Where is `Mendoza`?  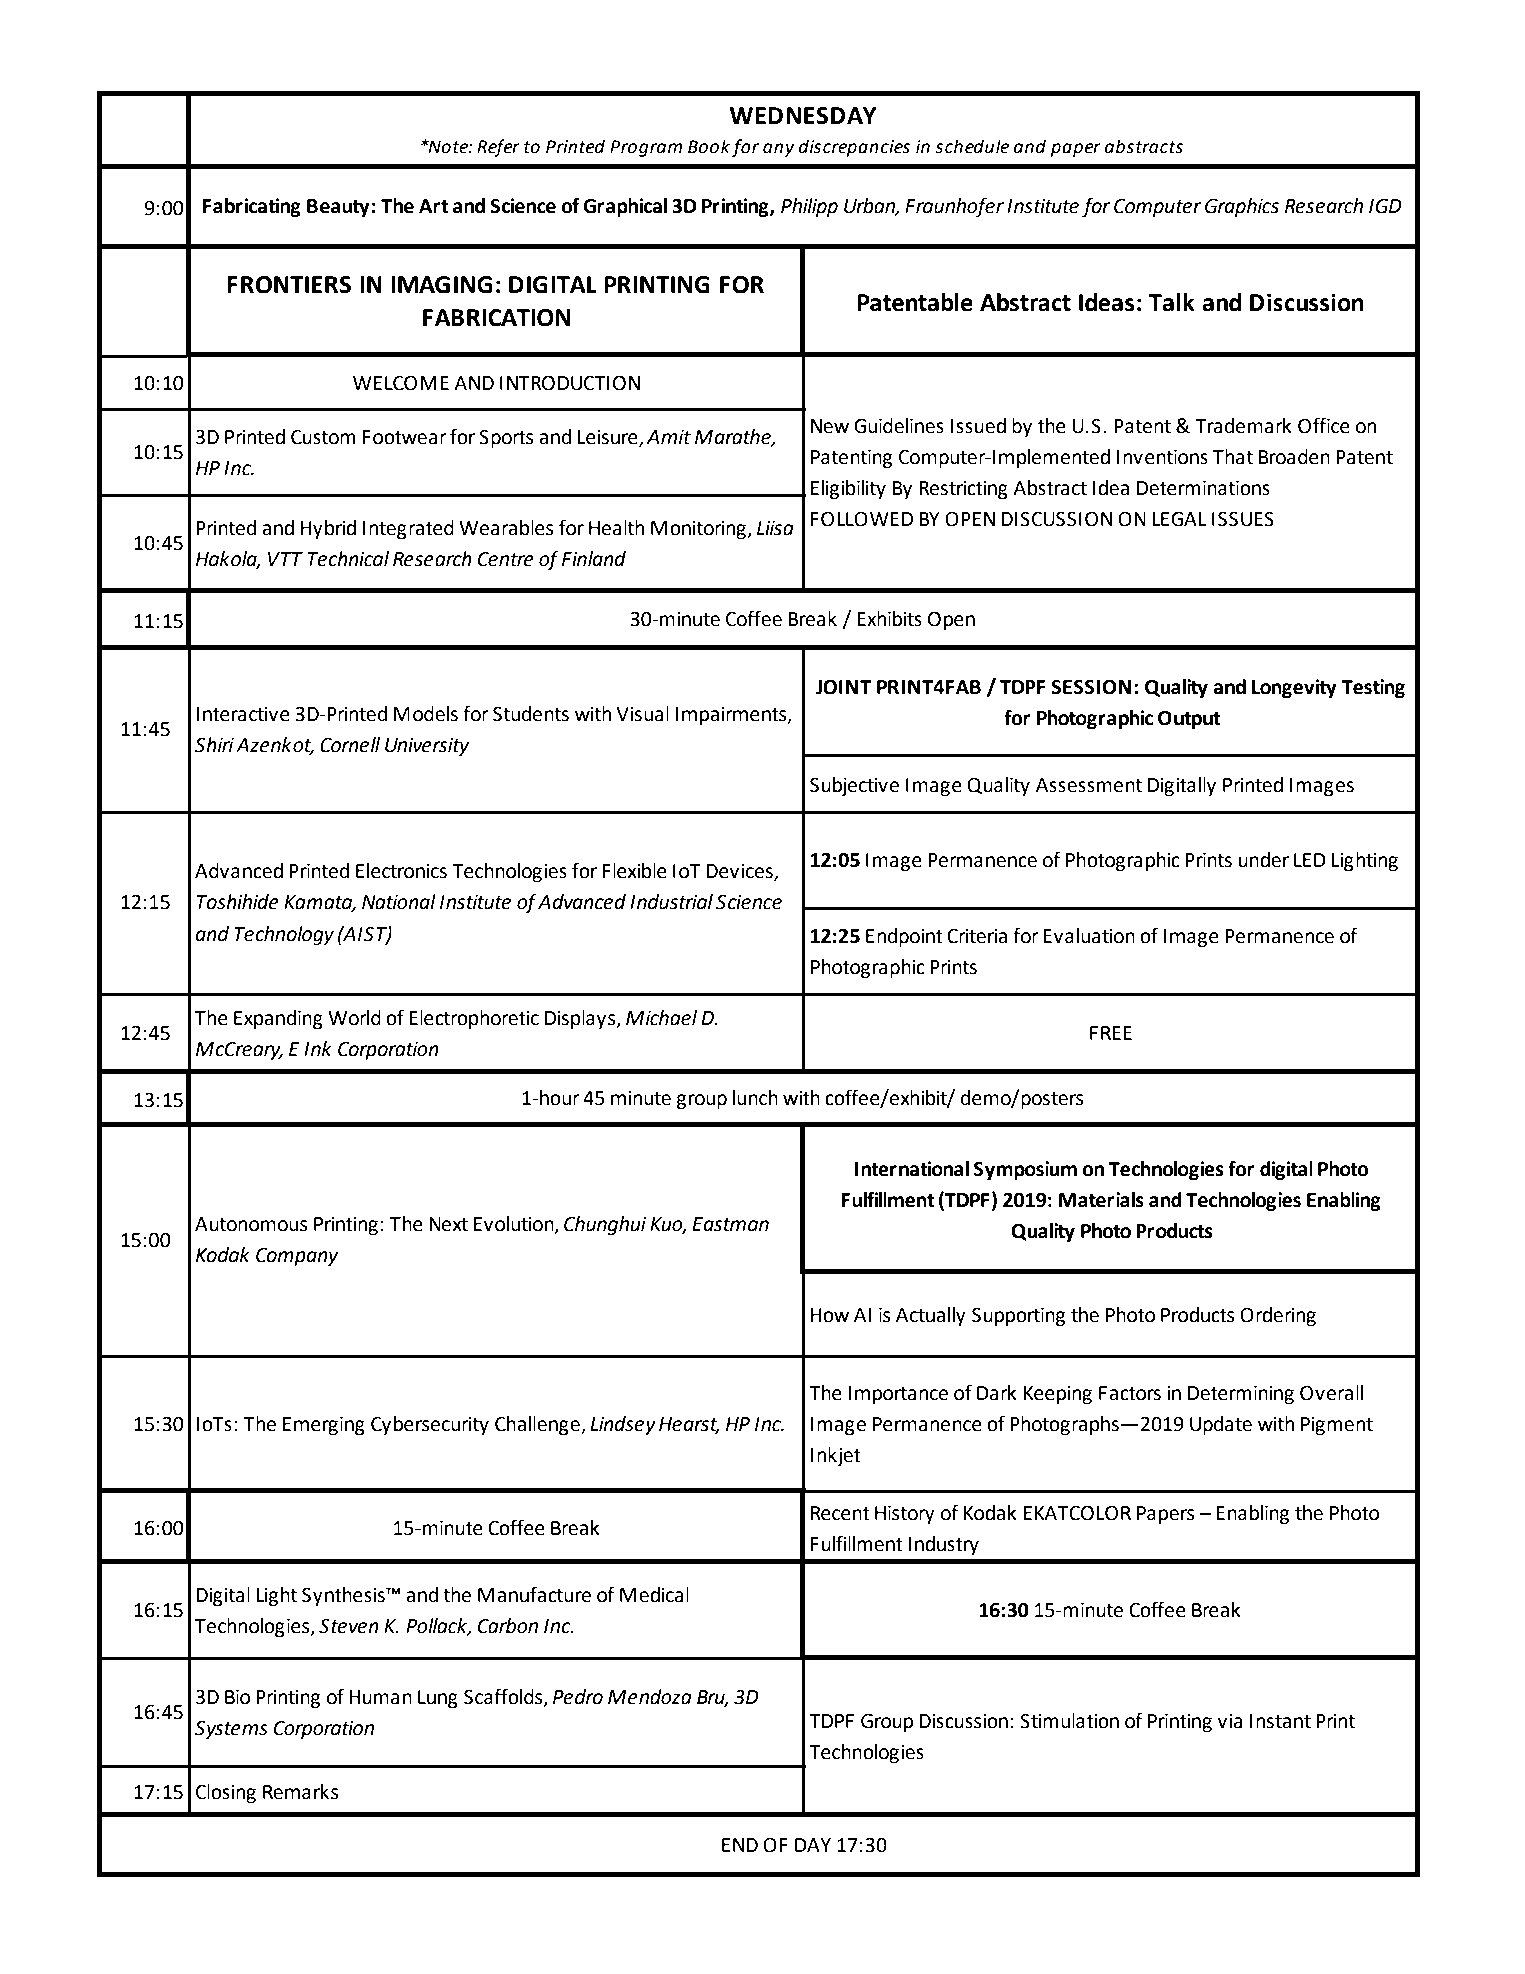 Mendoza is located at coordinates (650, 1697).
